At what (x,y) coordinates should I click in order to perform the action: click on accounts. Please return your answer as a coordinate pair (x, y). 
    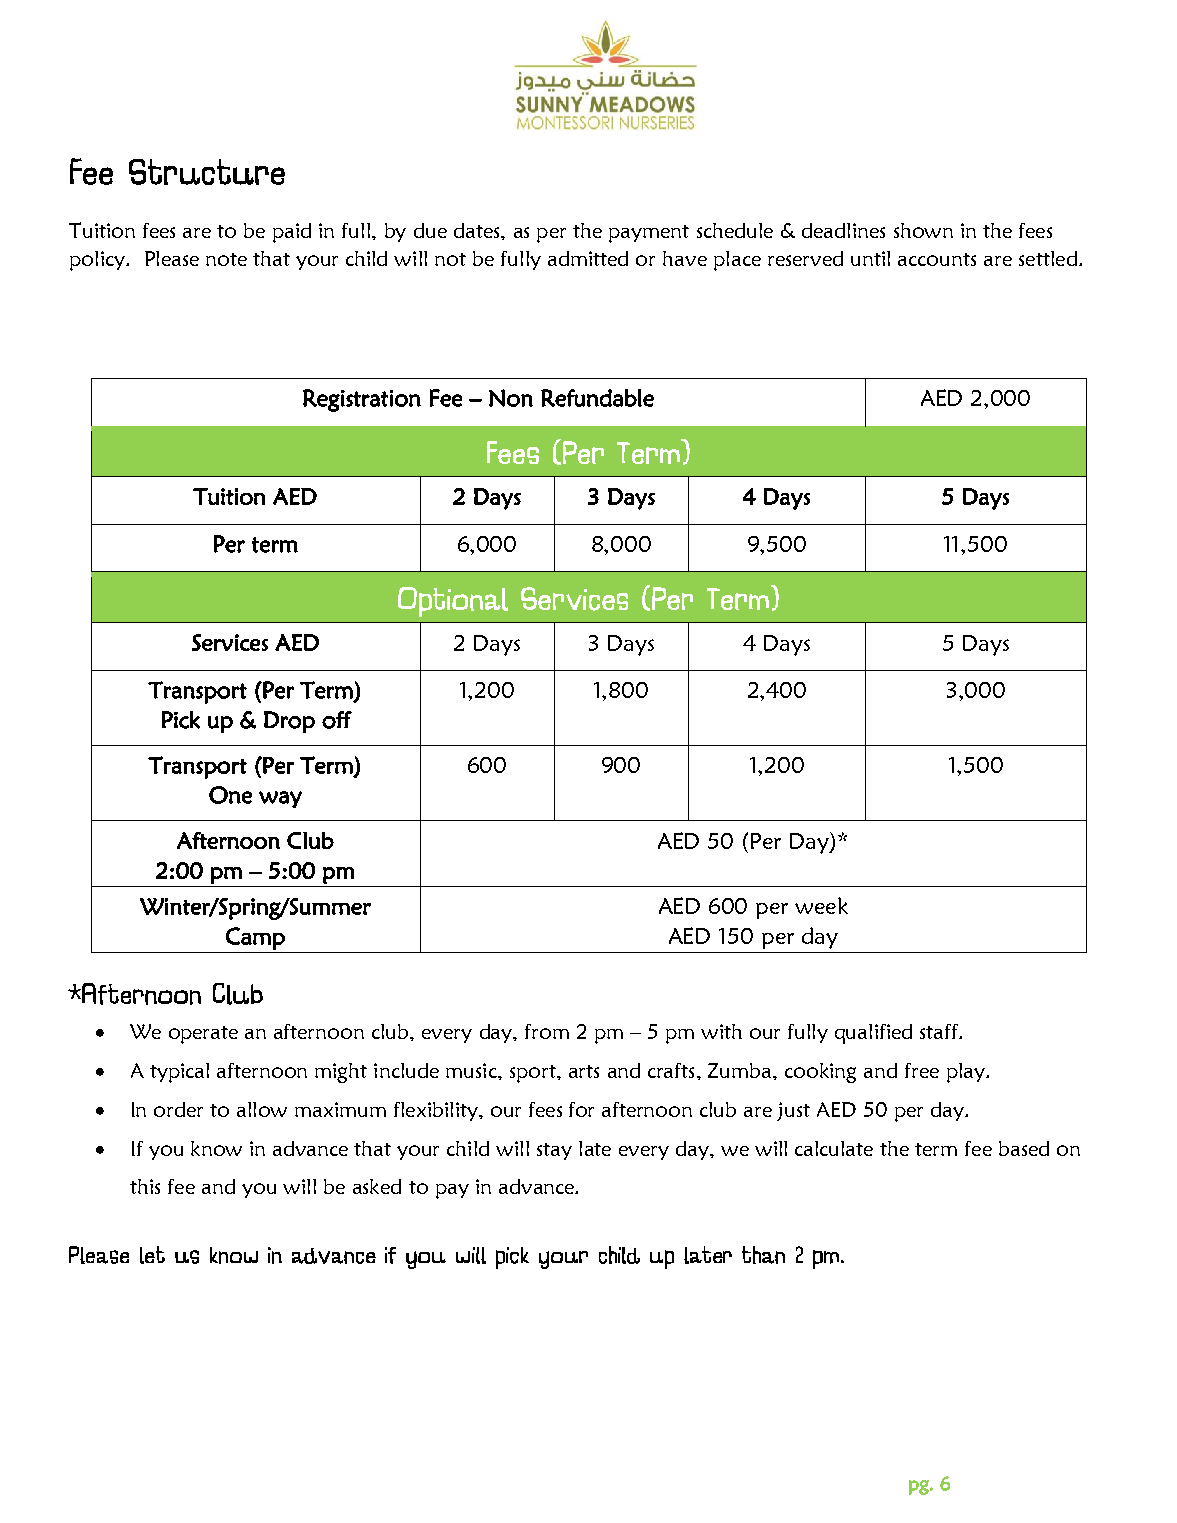
    Looking at the image, I should click on (937, 259).
